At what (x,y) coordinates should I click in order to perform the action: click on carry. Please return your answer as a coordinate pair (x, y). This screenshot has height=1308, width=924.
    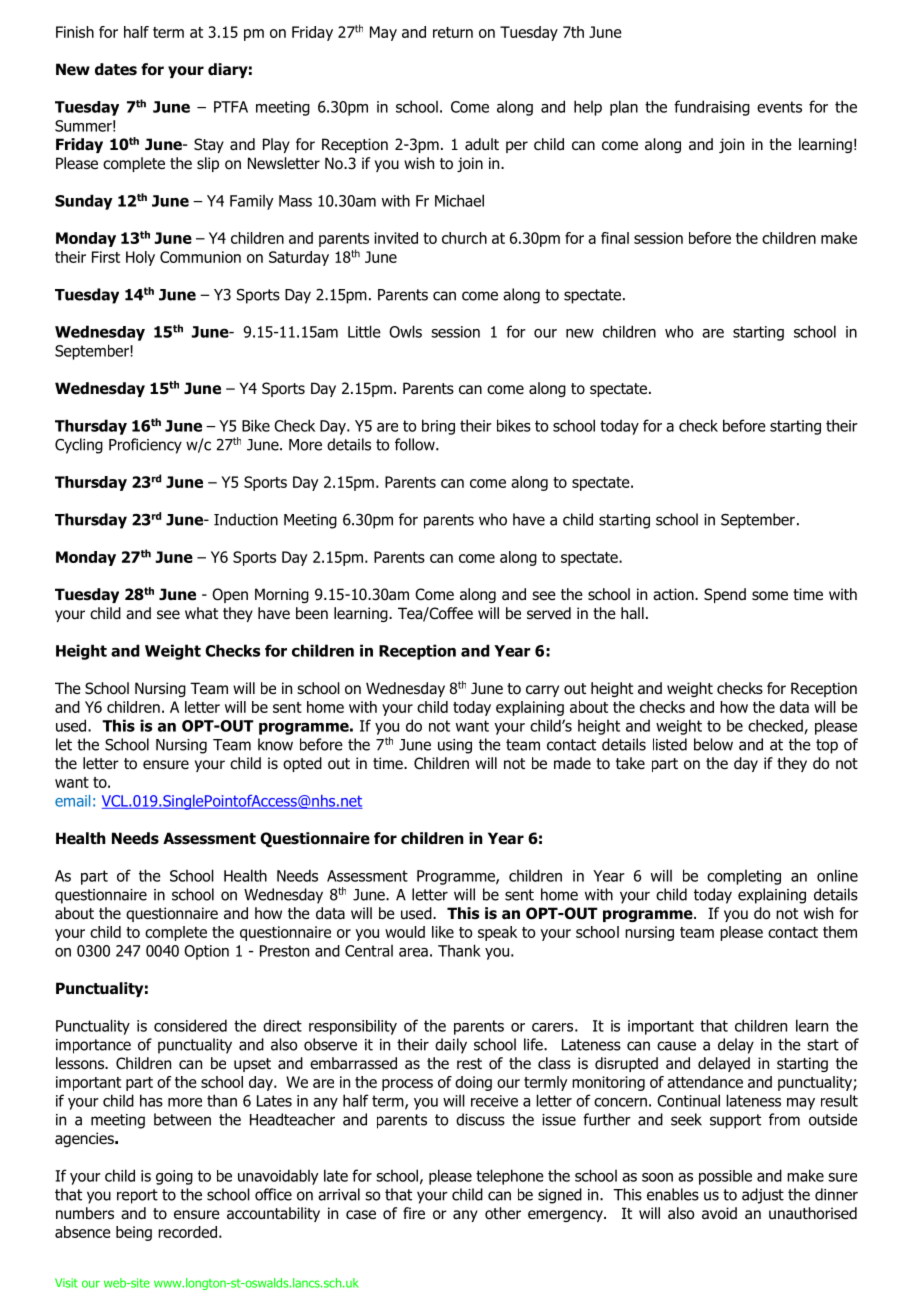
    Looking at the image, I should click on (542, 691).
